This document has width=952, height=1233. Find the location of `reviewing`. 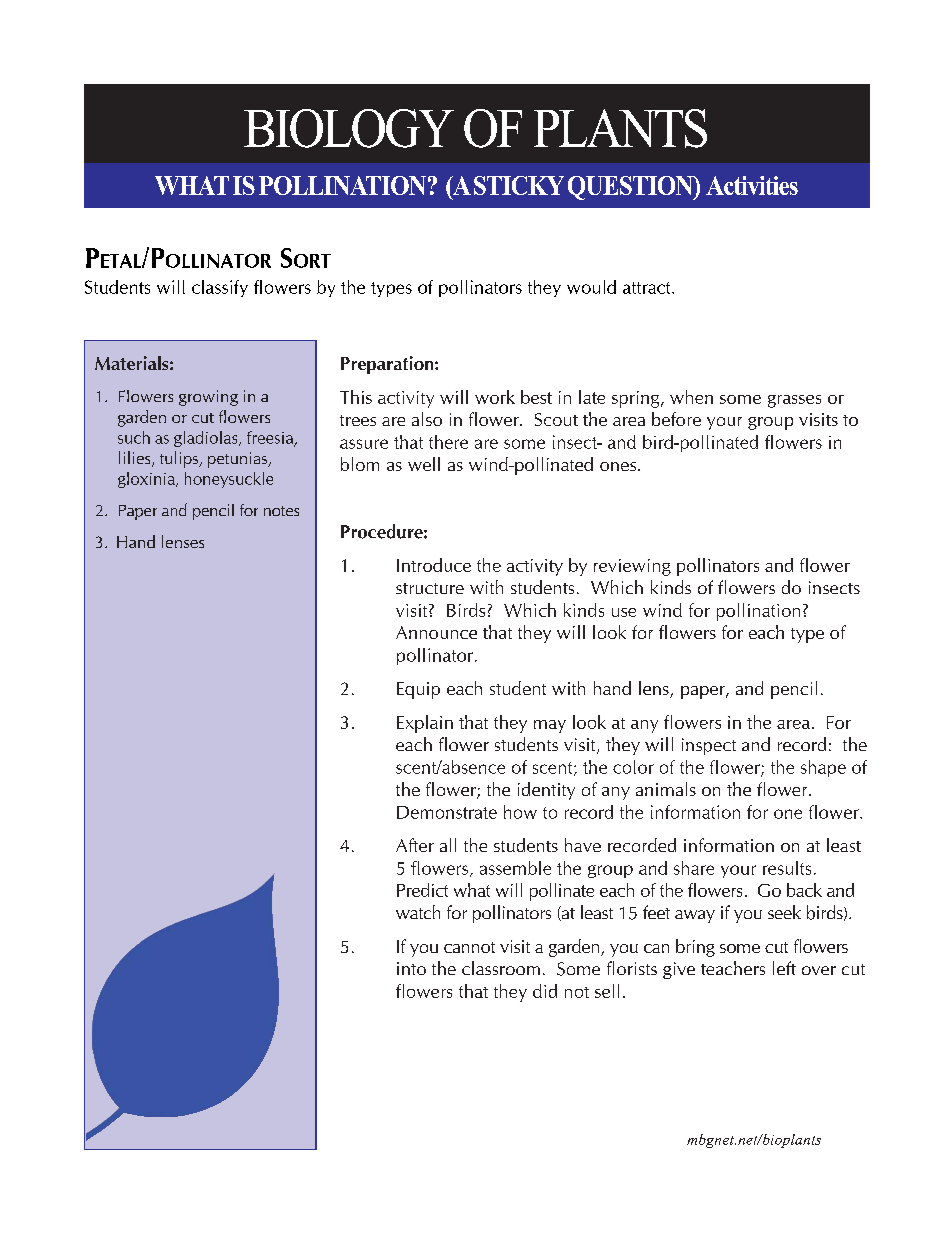

reviewing is located at coordinates (632, 567).
